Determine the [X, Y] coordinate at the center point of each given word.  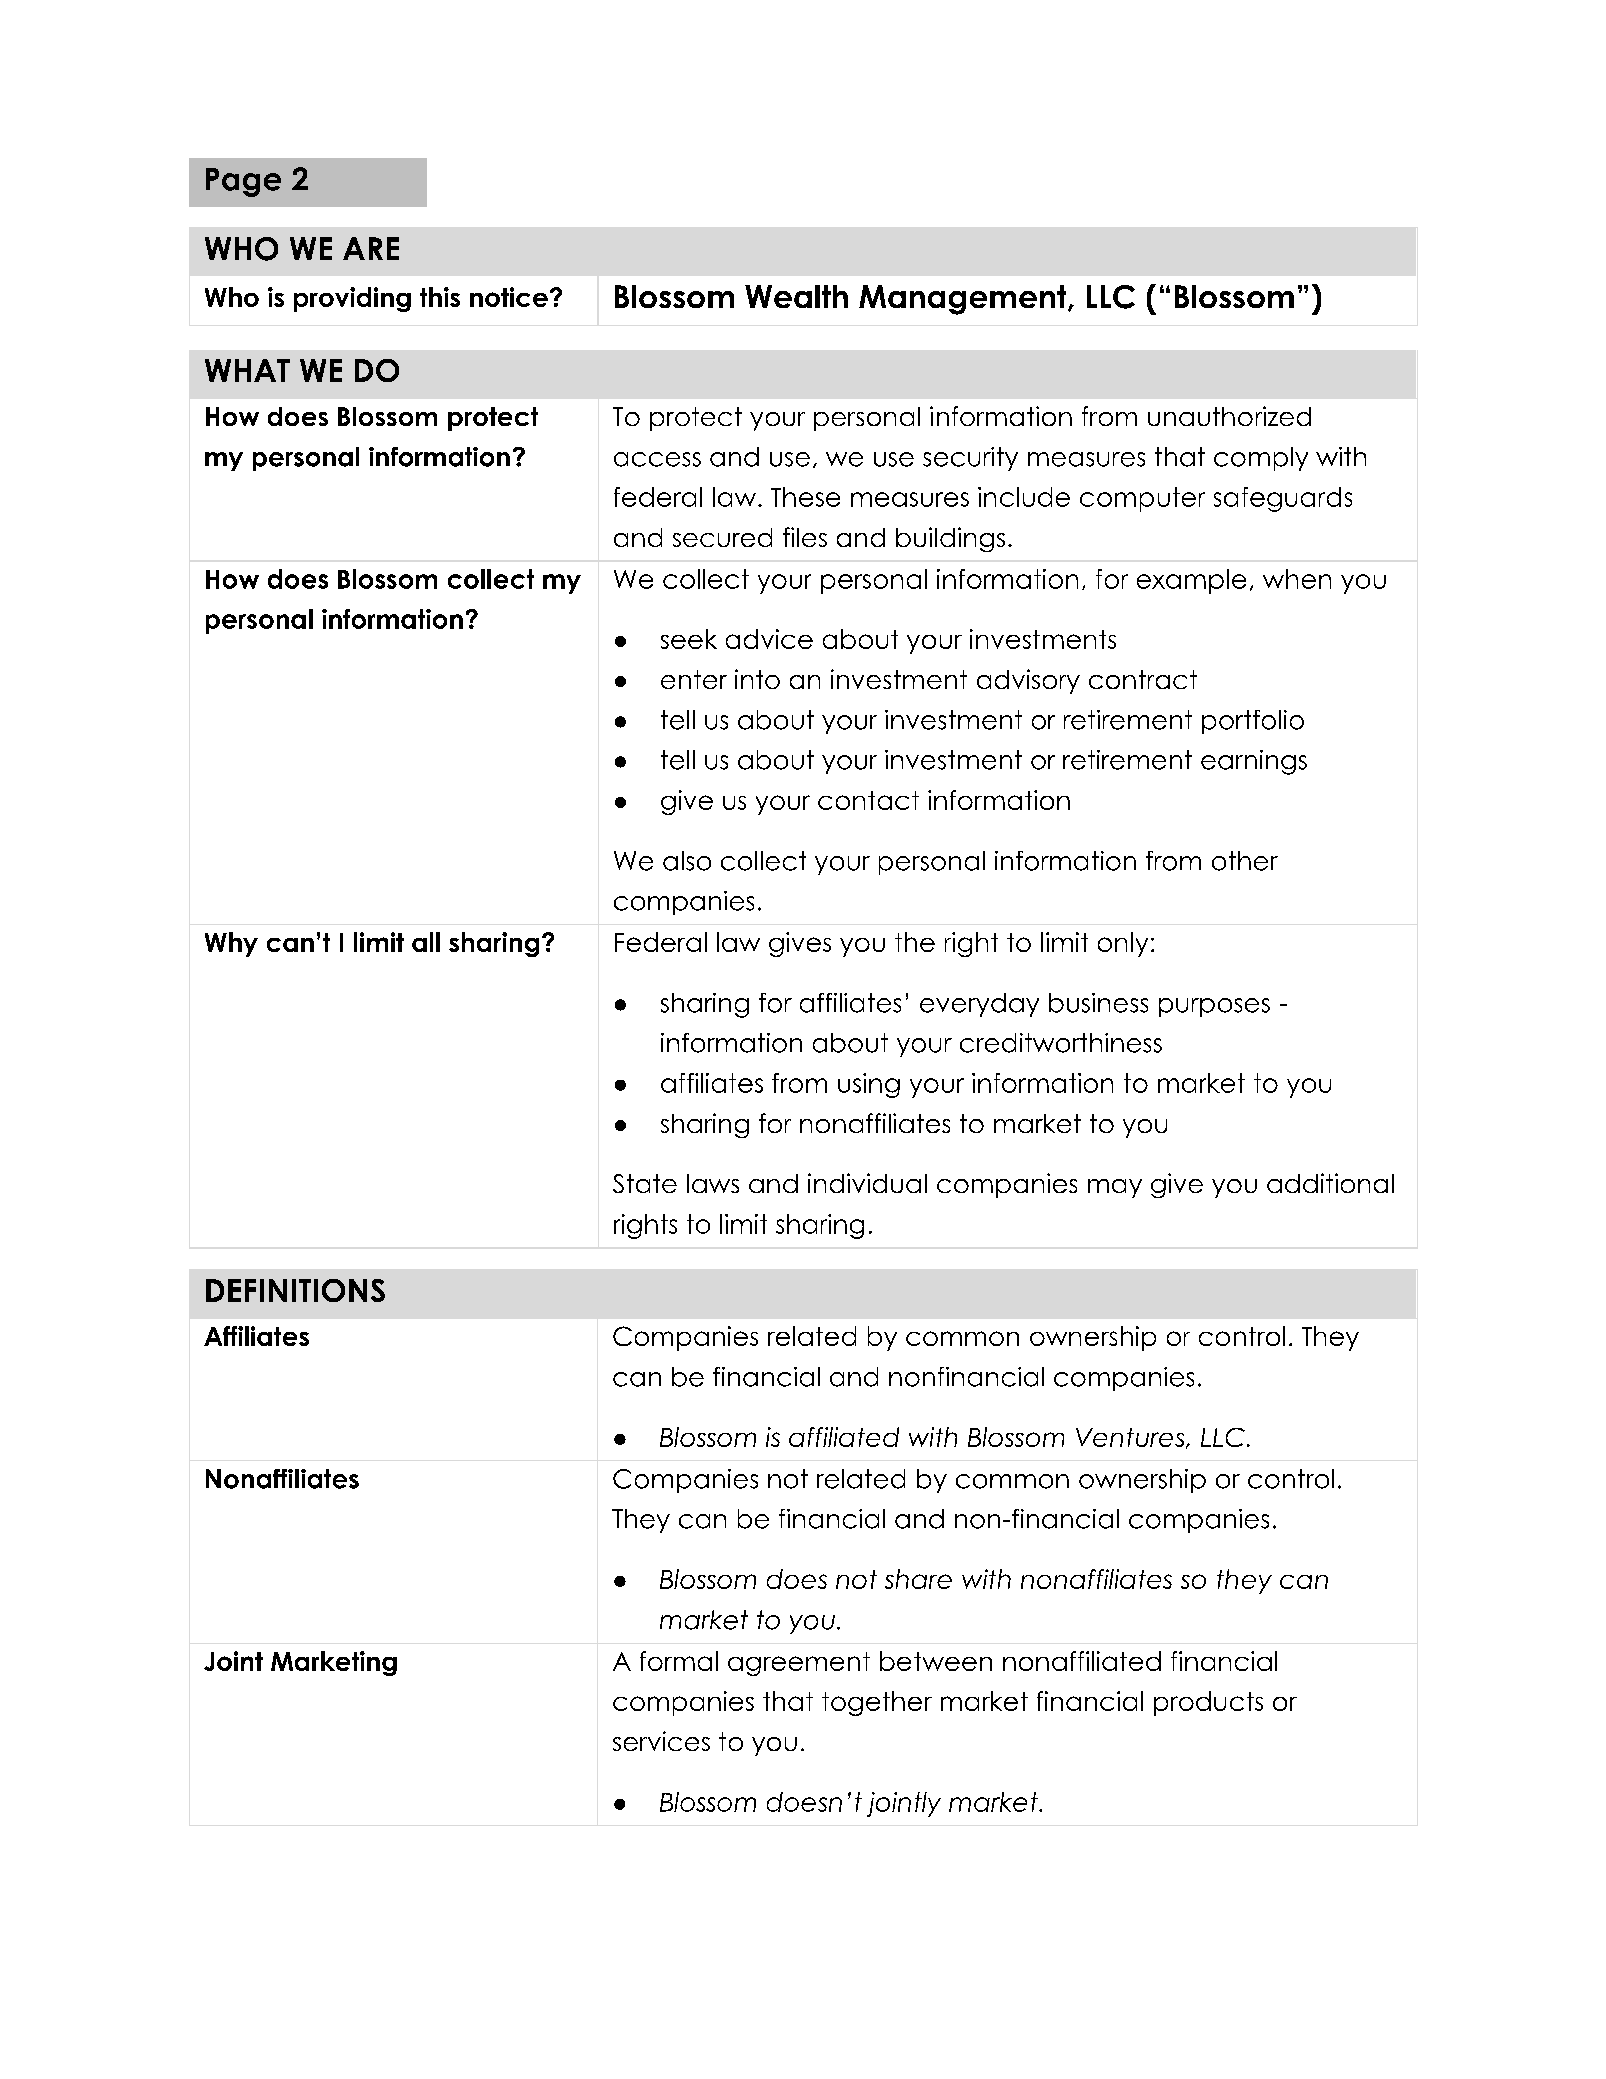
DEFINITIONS [295, 1290]
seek [689, 639]
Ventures [1131, 1438]
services [661, 1741]
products [1208, 1703]
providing [352, 299]
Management [964, 300]
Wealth [796, 296]
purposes [1214, 1007]
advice [769, 639]
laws [713, 1183]
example [1191, 581]
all [426, 942]
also [687, 861]
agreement [799, 1664]
